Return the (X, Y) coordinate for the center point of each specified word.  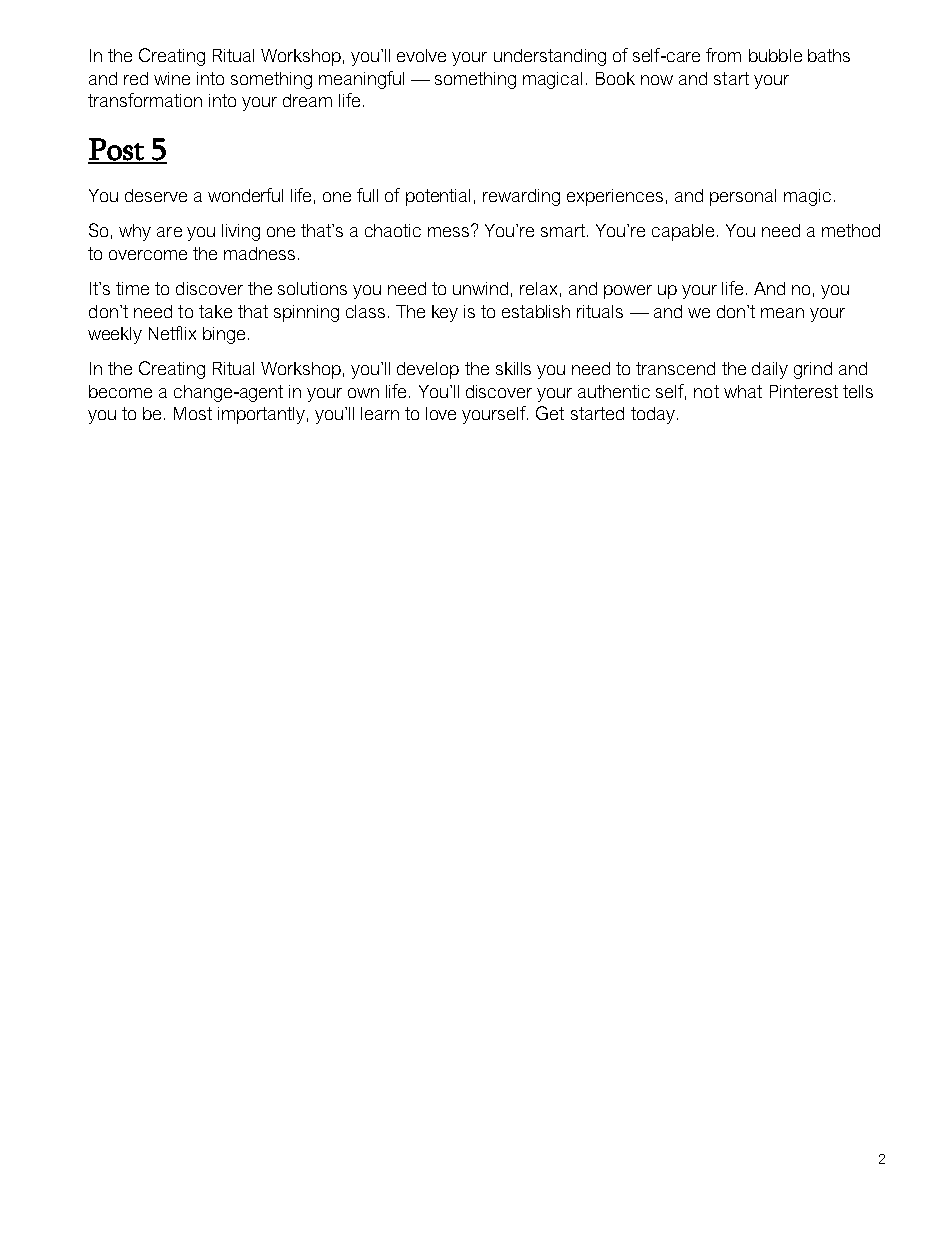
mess (450, 231)
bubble (775, 55)
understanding (550, 57)
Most (193, 413)
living (241, 232)
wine (172, 78)
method (851, 230)
